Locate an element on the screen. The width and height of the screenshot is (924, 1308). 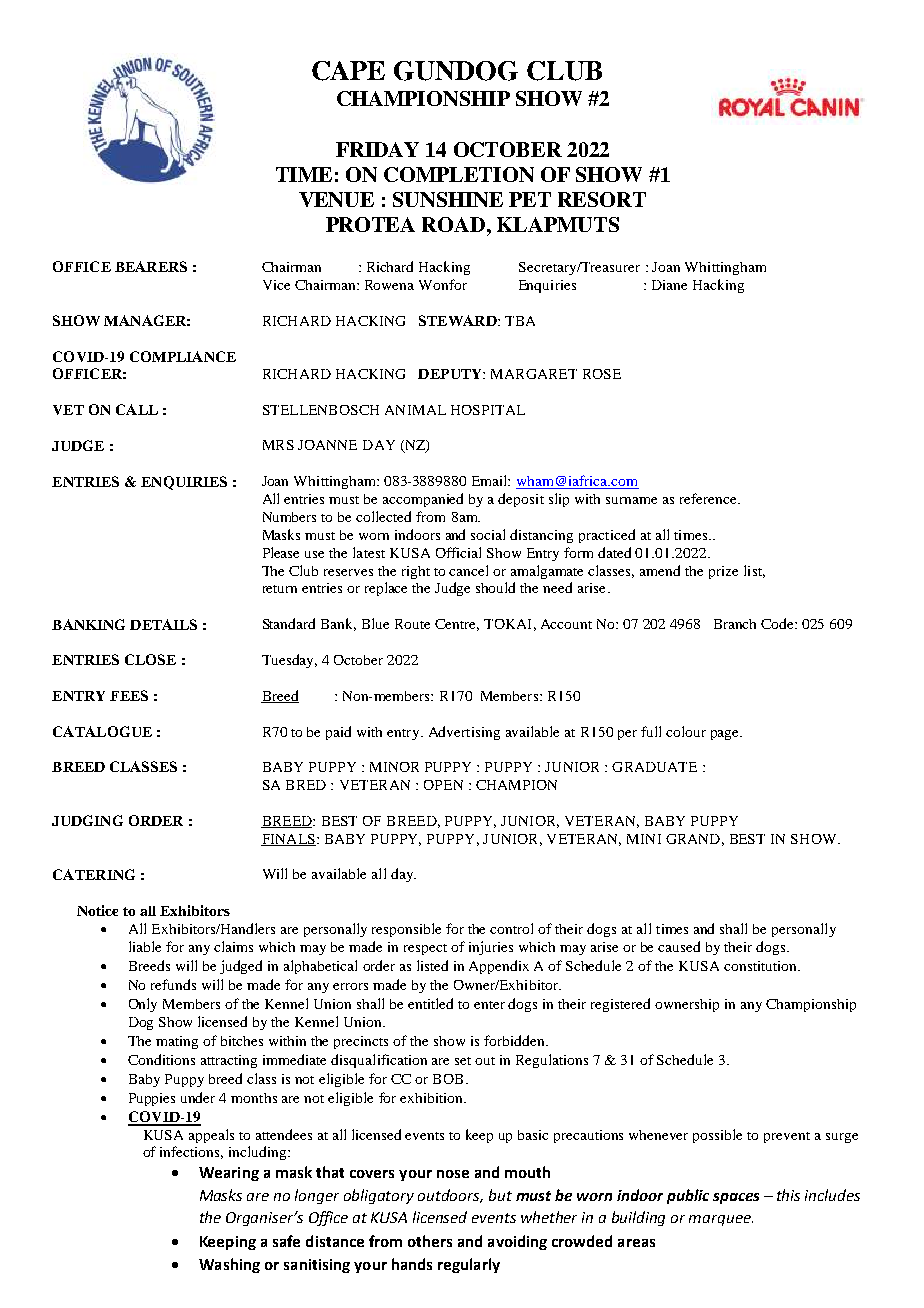
CATERING is located at coordinates (94, 874).
